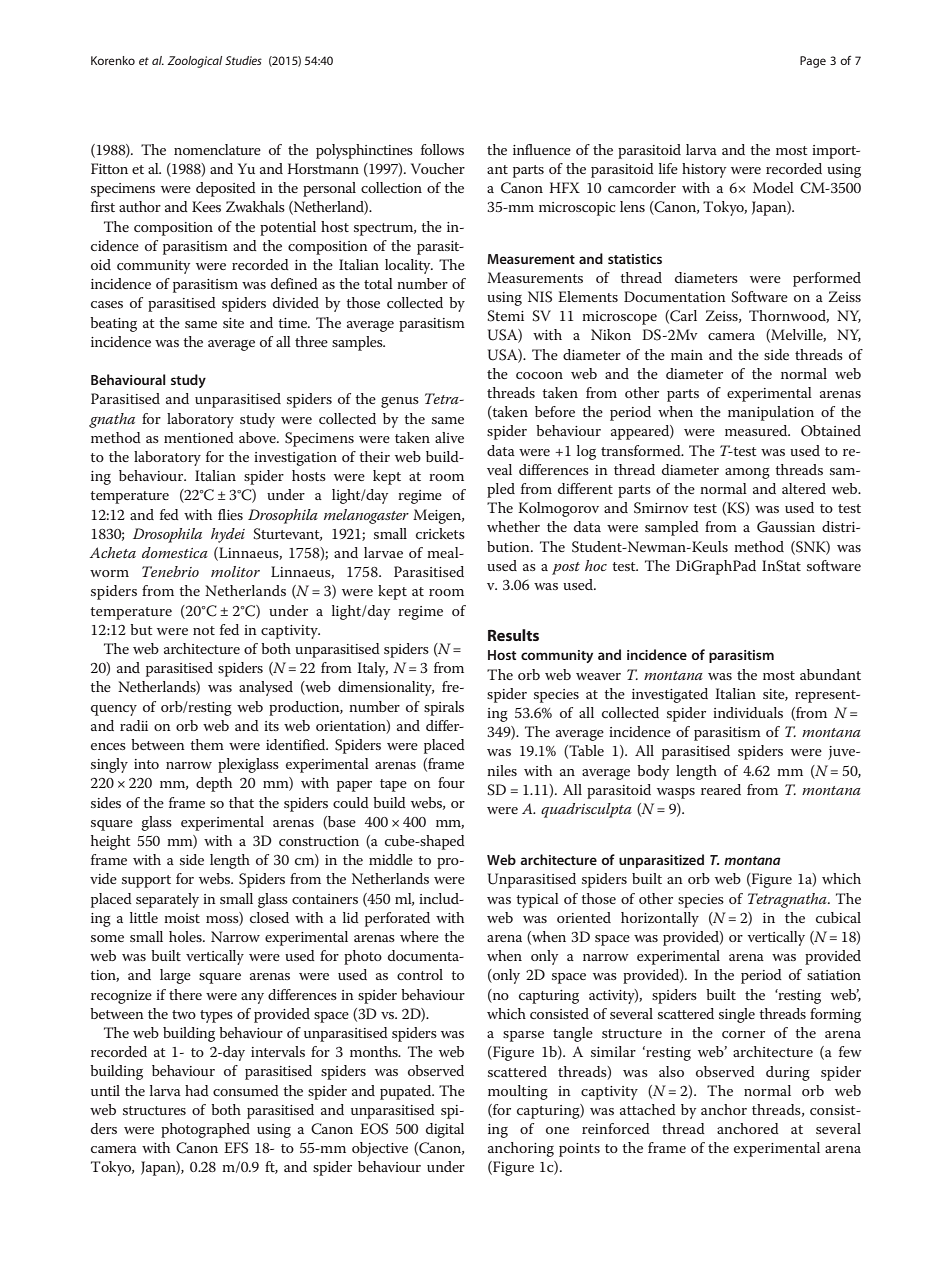 This screenshot has height=1270, width=952. Describe the element at coordinates (449, 437) in the screenshot. I see `alive` at that location.
